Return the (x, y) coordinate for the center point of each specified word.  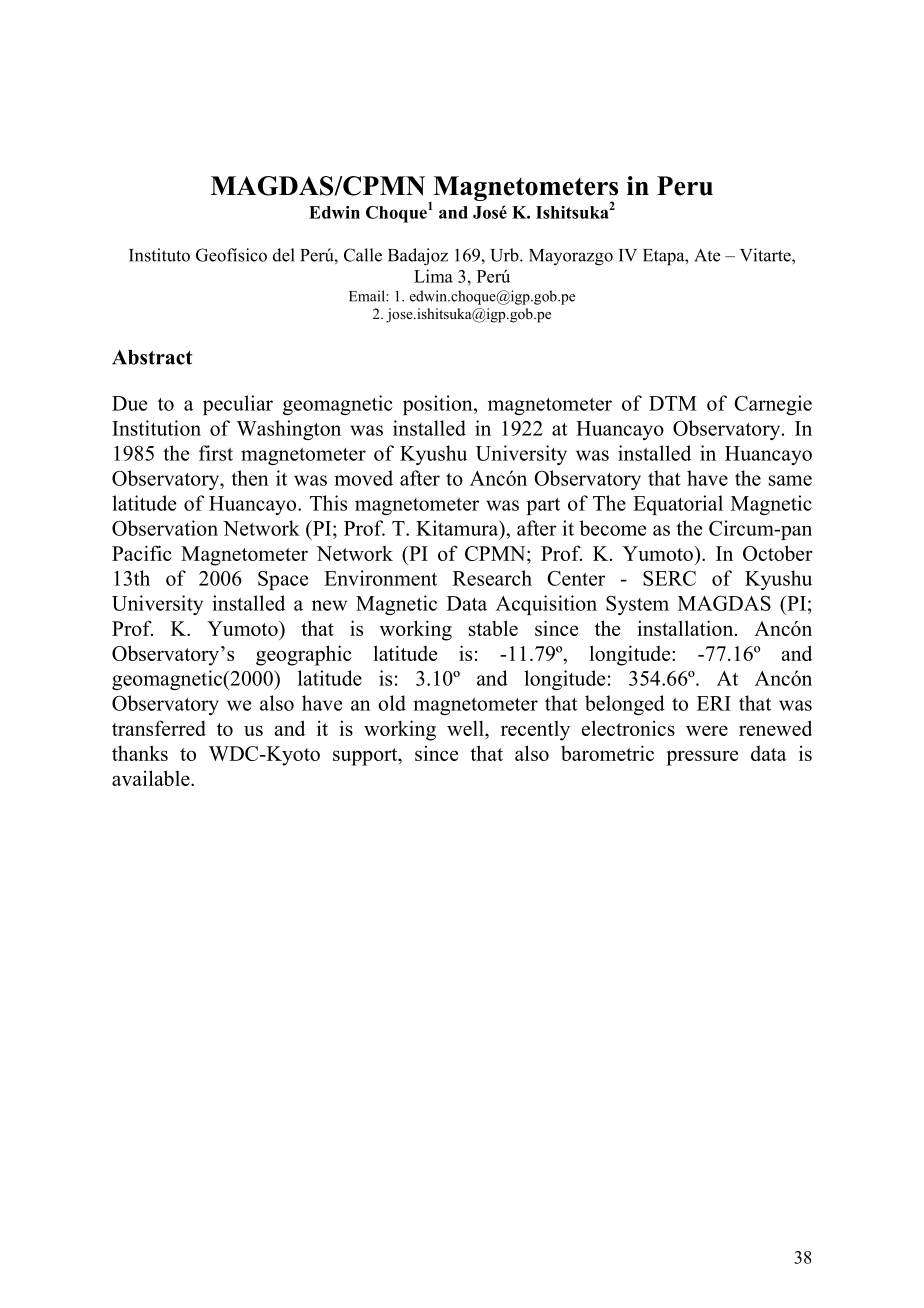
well (466, 728)
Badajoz (418, 257)
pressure (702, 758)
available (152, 778)
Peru (685, 186)
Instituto (159, 255)
